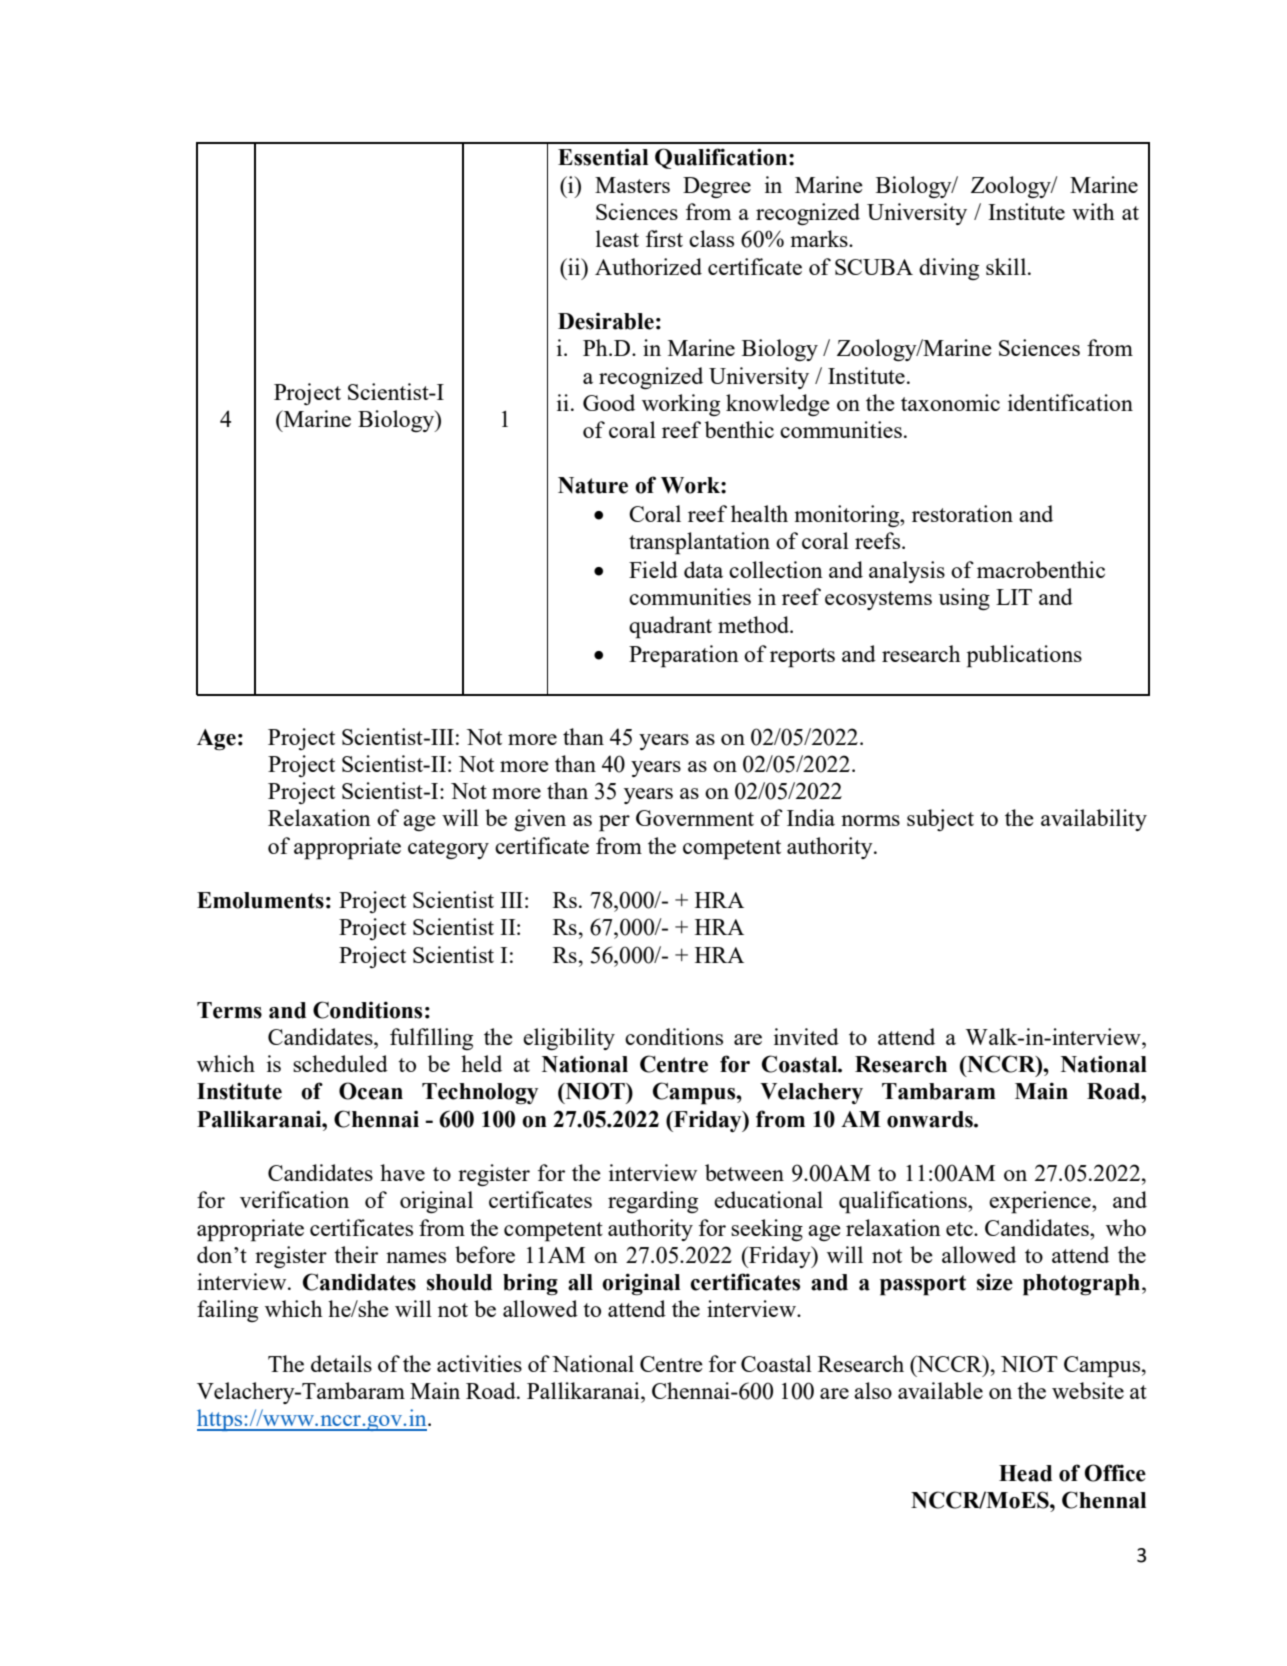 This document has width=1287, height=1666. What do you see at coordinates (931, 1119) in the document?
I see `onwards` at bounding box center [931, 1119].
